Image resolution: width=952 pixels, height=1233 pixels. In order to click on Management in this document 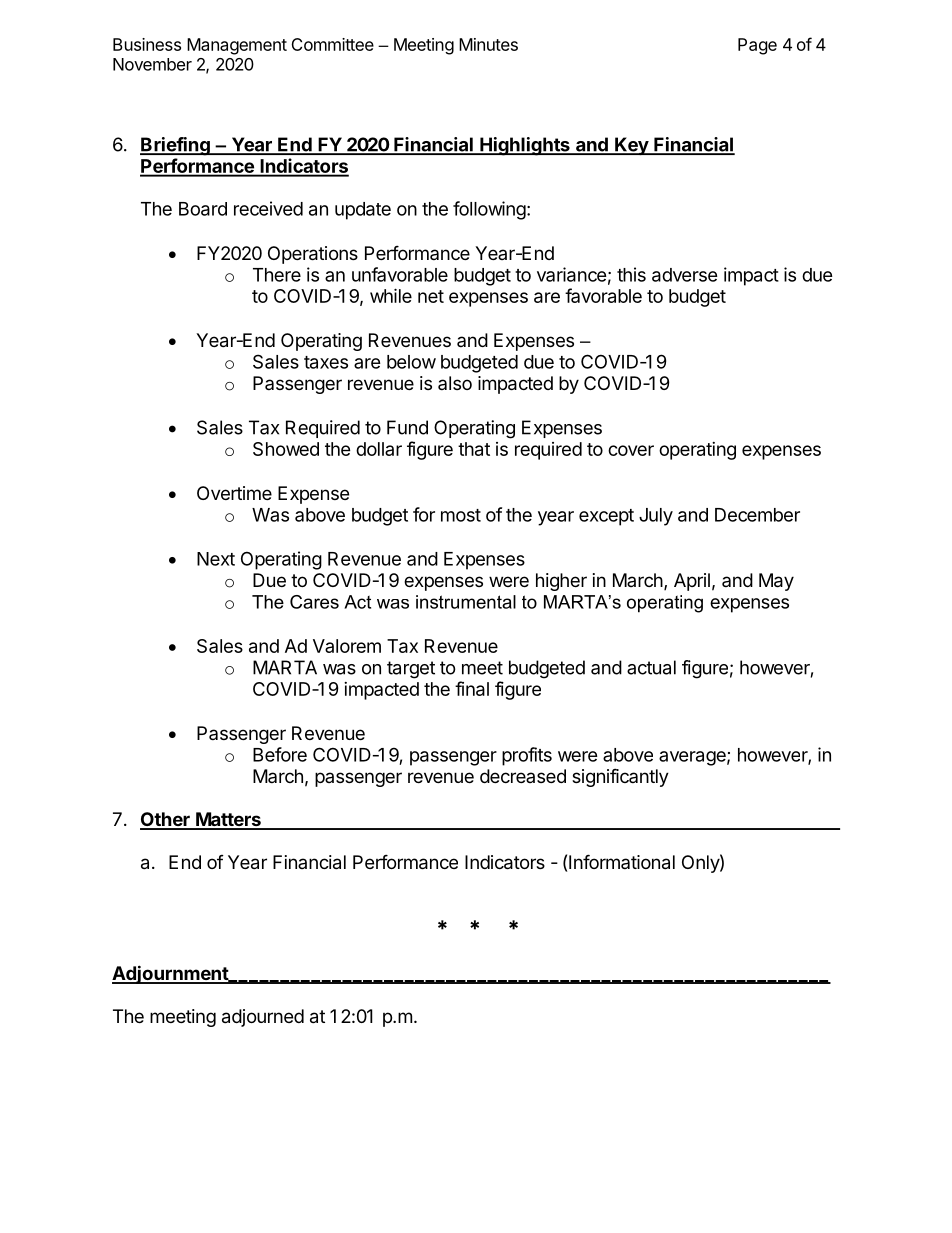, I will do `click(237, 46)`.
